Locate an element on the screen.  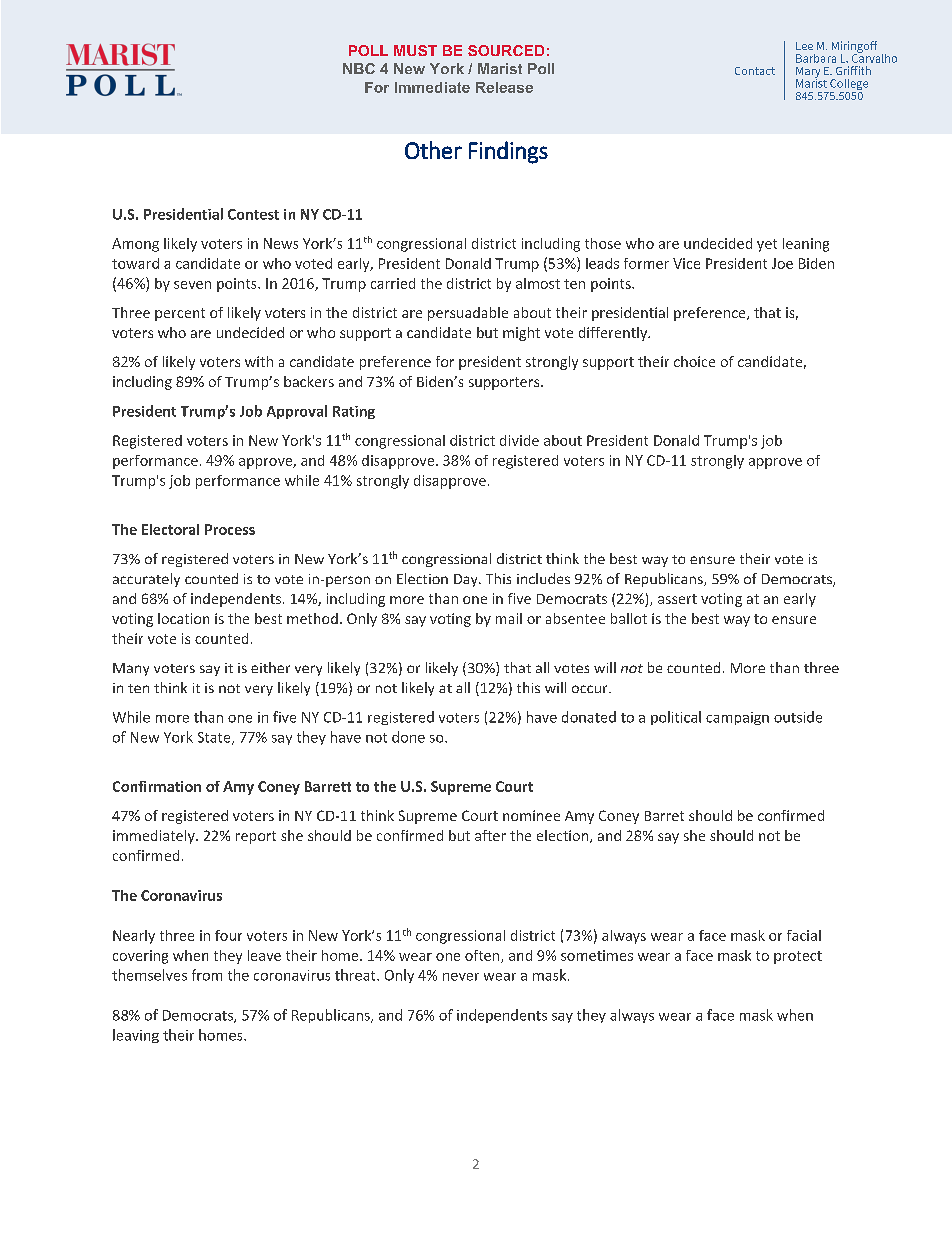
State is located at coordinates (215, 738).
